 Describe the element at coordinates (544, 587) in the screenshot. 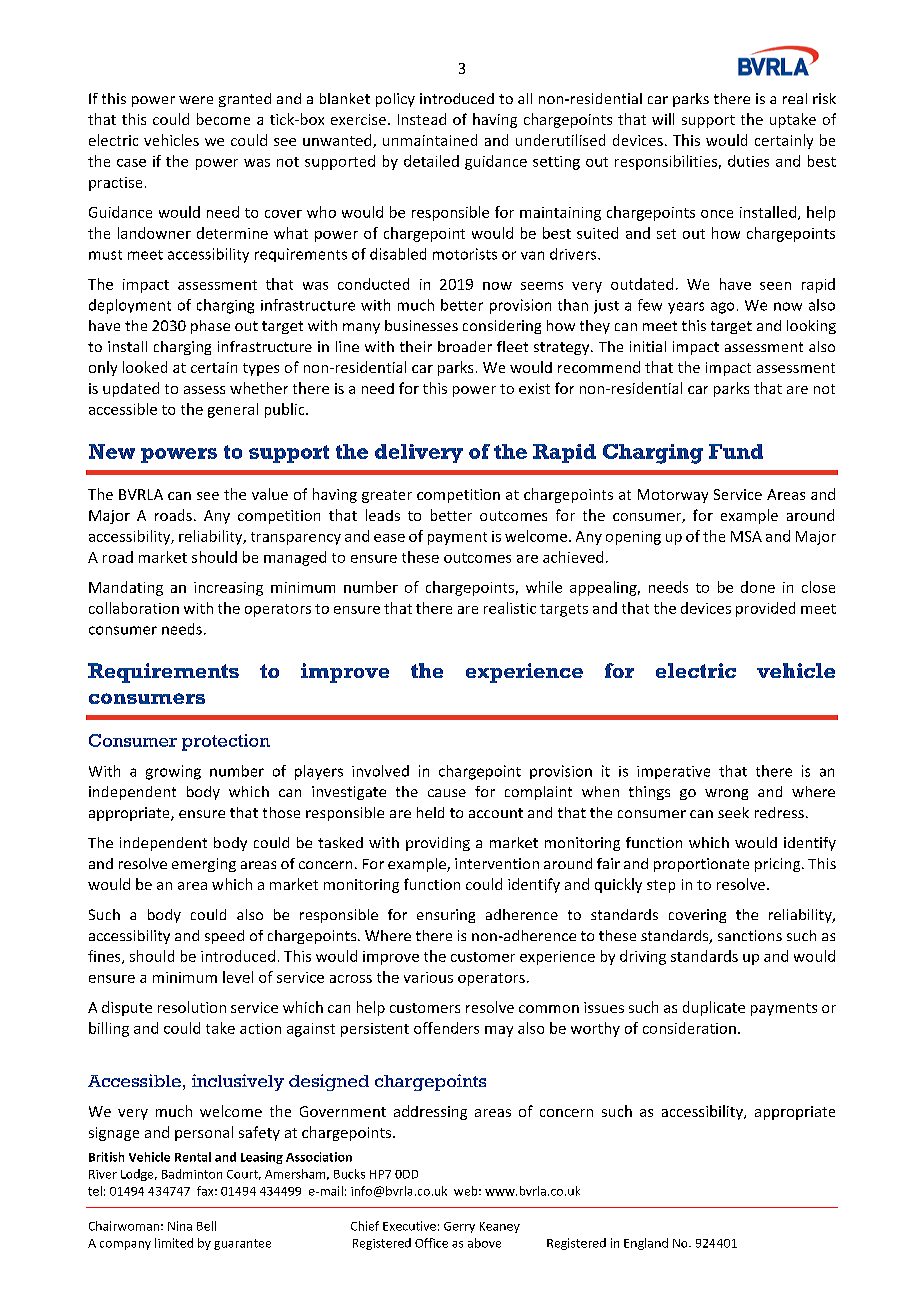

I see `while` at that location.
